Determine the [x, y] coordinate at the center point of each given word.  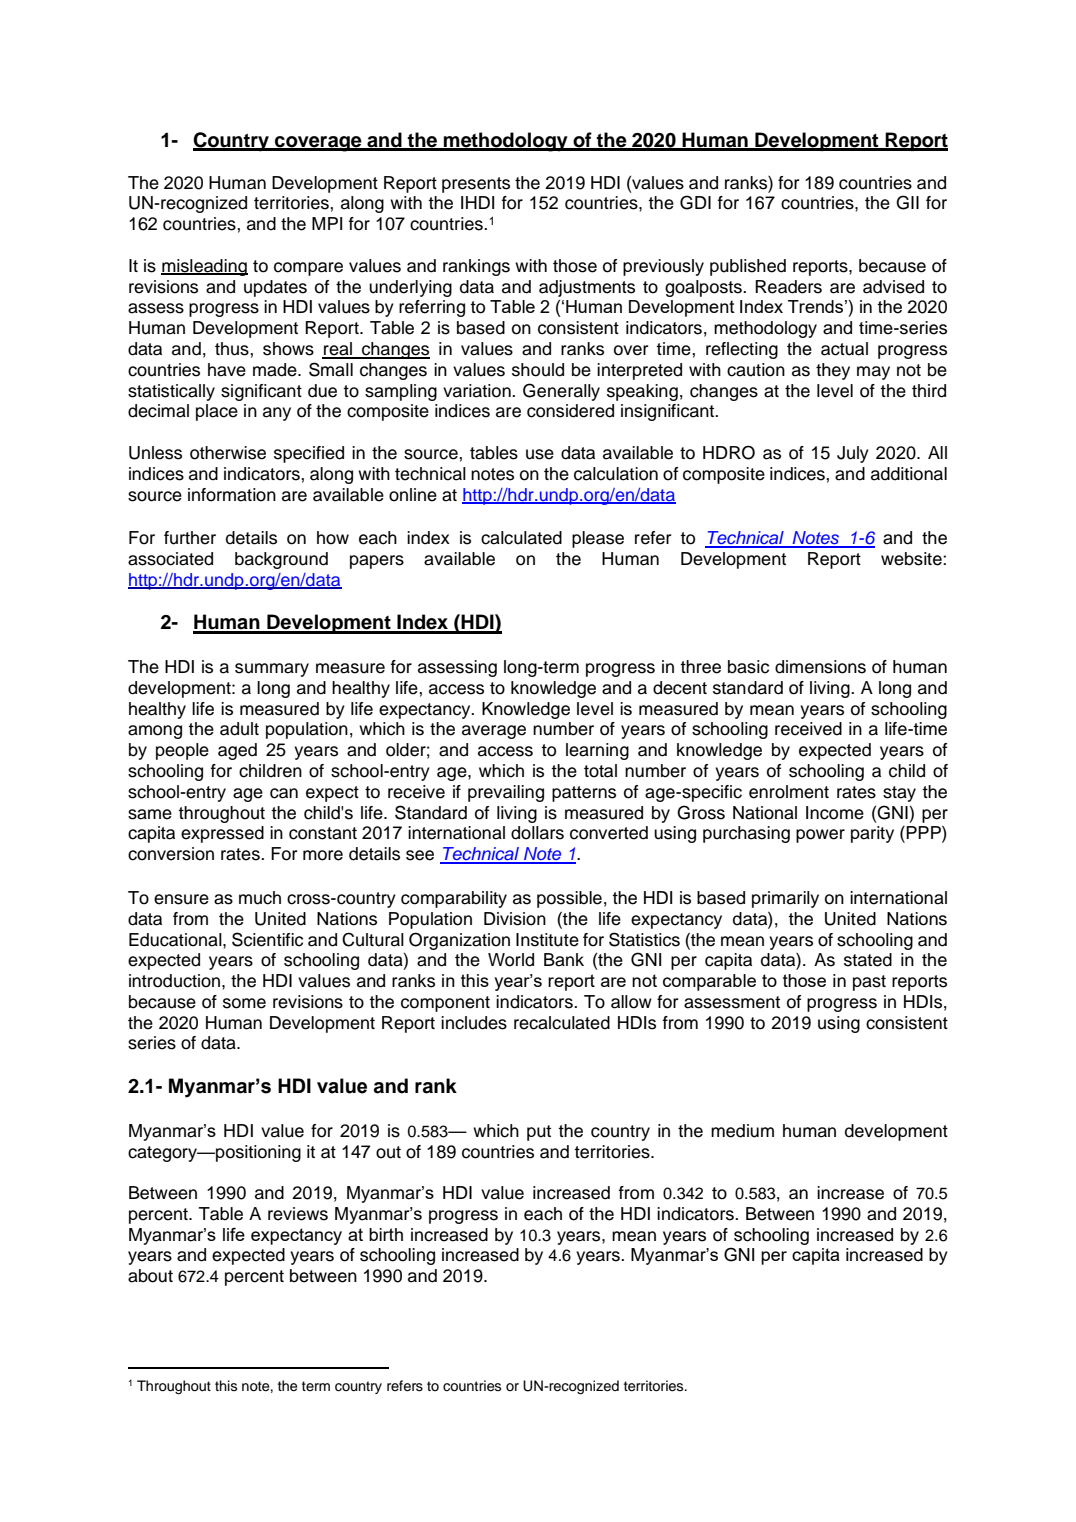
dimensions [820, 667]
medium [742, 1131]
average [494, 732]
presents [476, 185]
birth [386, 1234]
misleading [204, 267]
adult [239, 729]
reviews [298, 1214]
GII [907, 202]
